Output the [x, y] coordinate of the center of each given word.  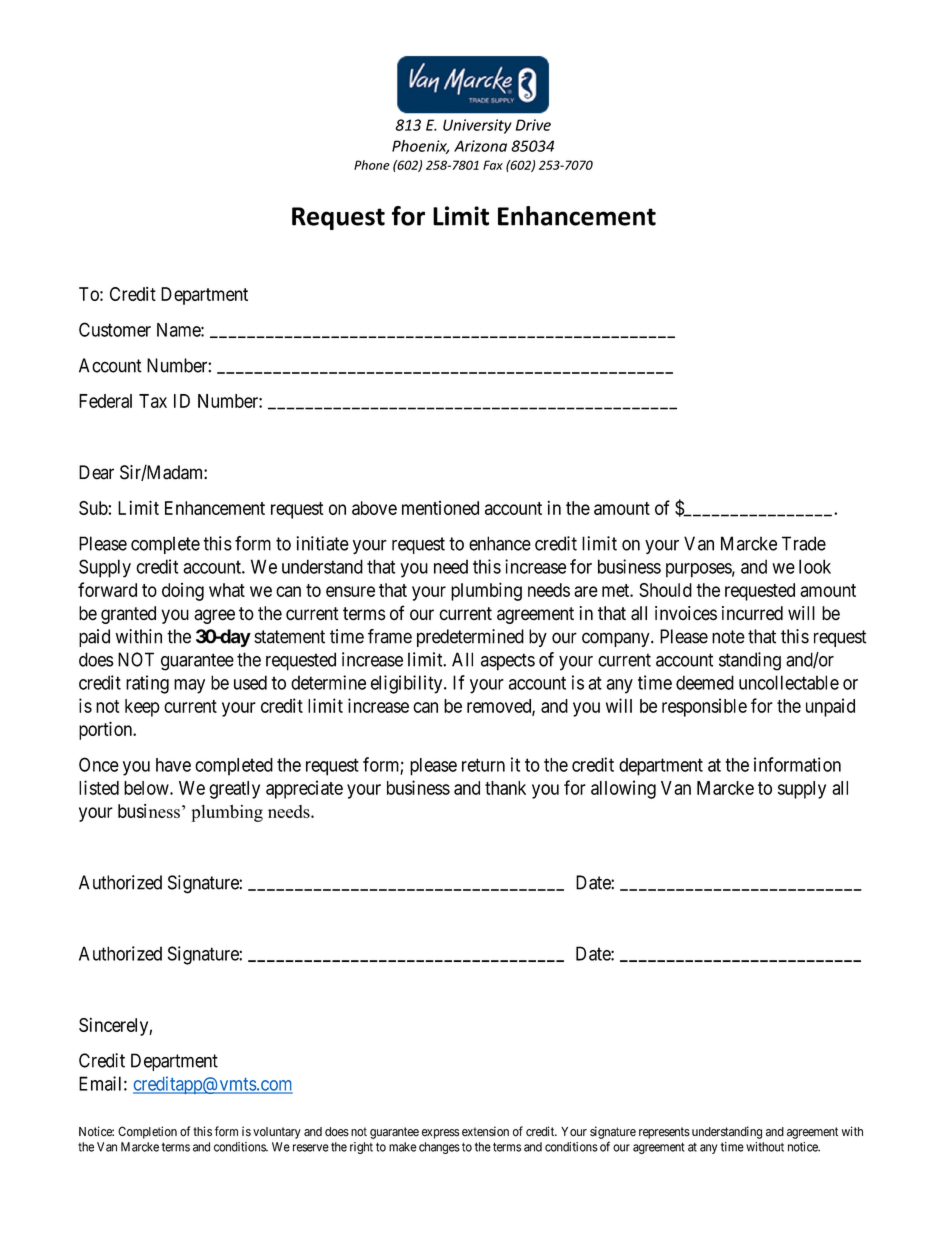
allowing [623, 789]
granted [128, 615]
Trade [804, 543]
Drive [533, 125]
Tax [153, 401]
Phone [372, 165]
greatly [234, 790]
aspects [508, 662]
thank [505, 788]
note [728, 637]
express [440, 1134]
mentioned [440, 508]
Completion [147, 1132]
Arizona [480, 146]
